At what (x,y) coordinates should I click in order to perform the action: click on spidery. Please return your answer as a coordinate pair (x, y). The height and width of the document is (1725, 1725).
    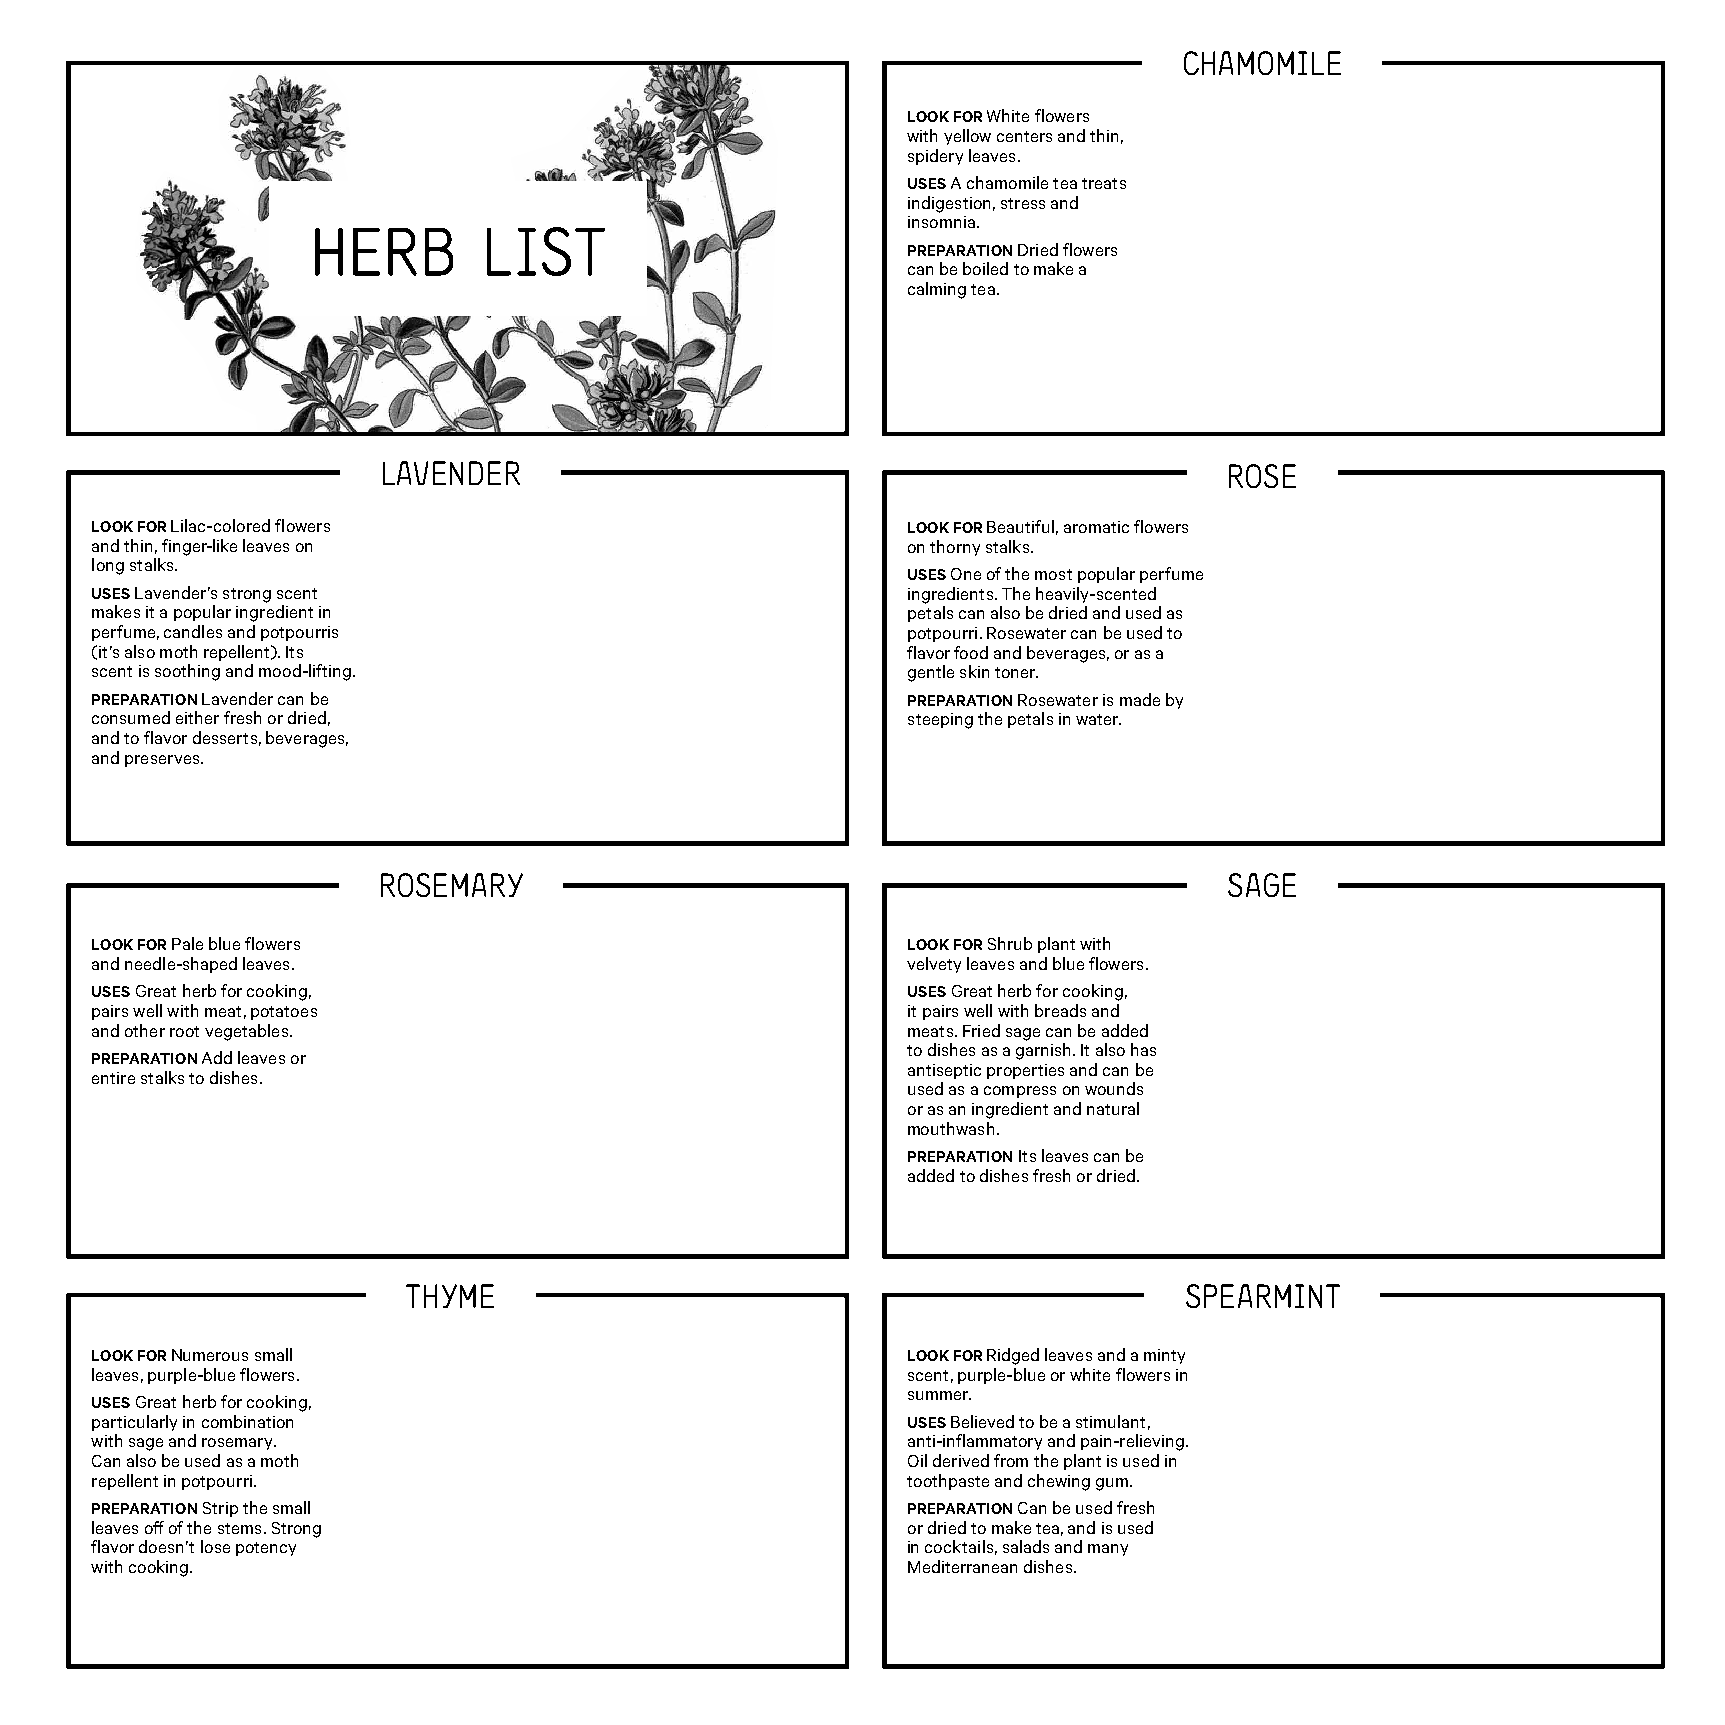
    Looking at the image, I should click on (935, 157).
